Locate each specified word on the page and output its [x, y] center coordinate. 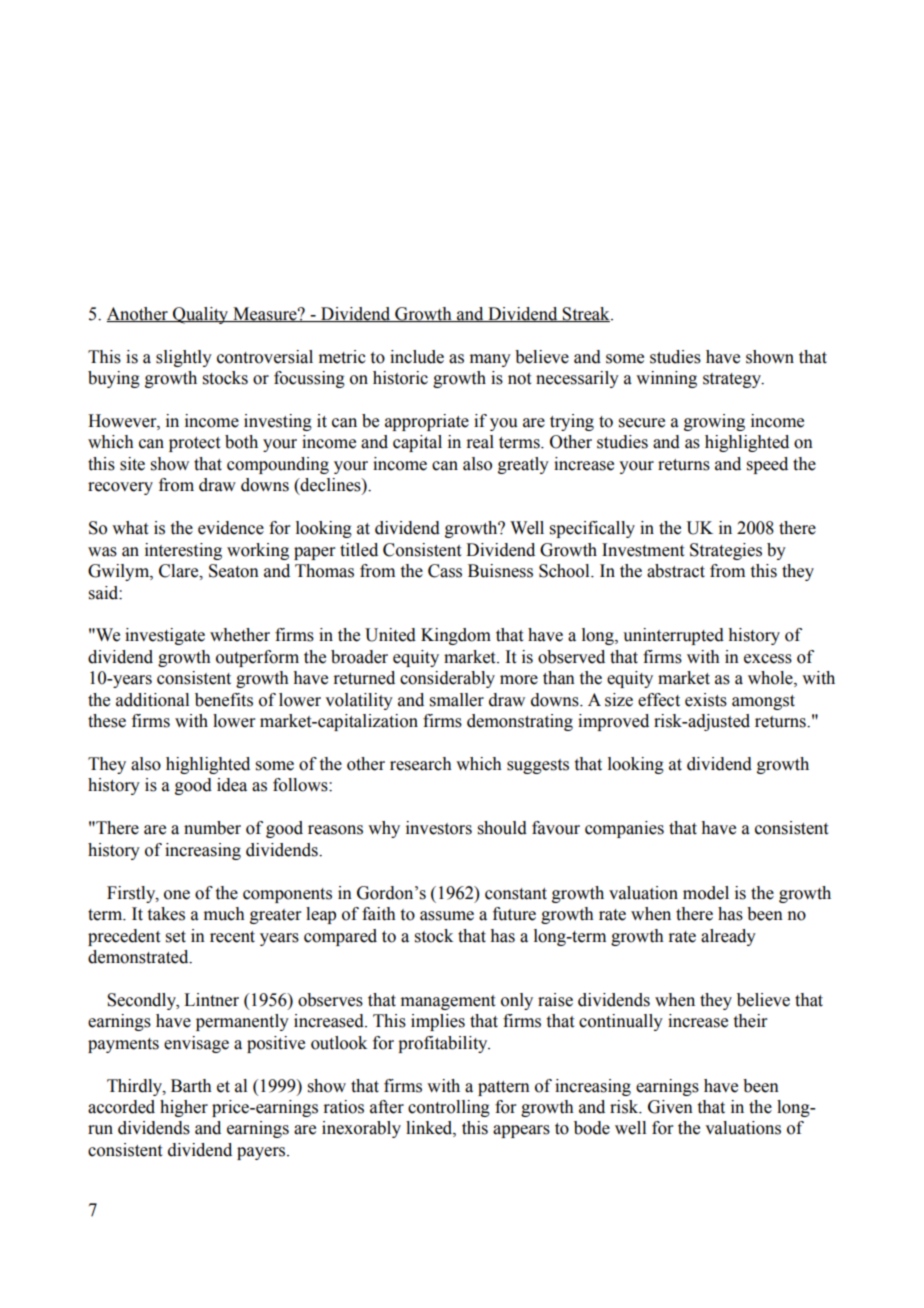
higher [184, 1108]
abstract [676, 571]
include [417, 357]
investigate [165, 636]
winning [666, 379]
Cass [445, 571]
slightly [184, 358]
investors [439, 828]
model [706, 893]
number [212, 828]
